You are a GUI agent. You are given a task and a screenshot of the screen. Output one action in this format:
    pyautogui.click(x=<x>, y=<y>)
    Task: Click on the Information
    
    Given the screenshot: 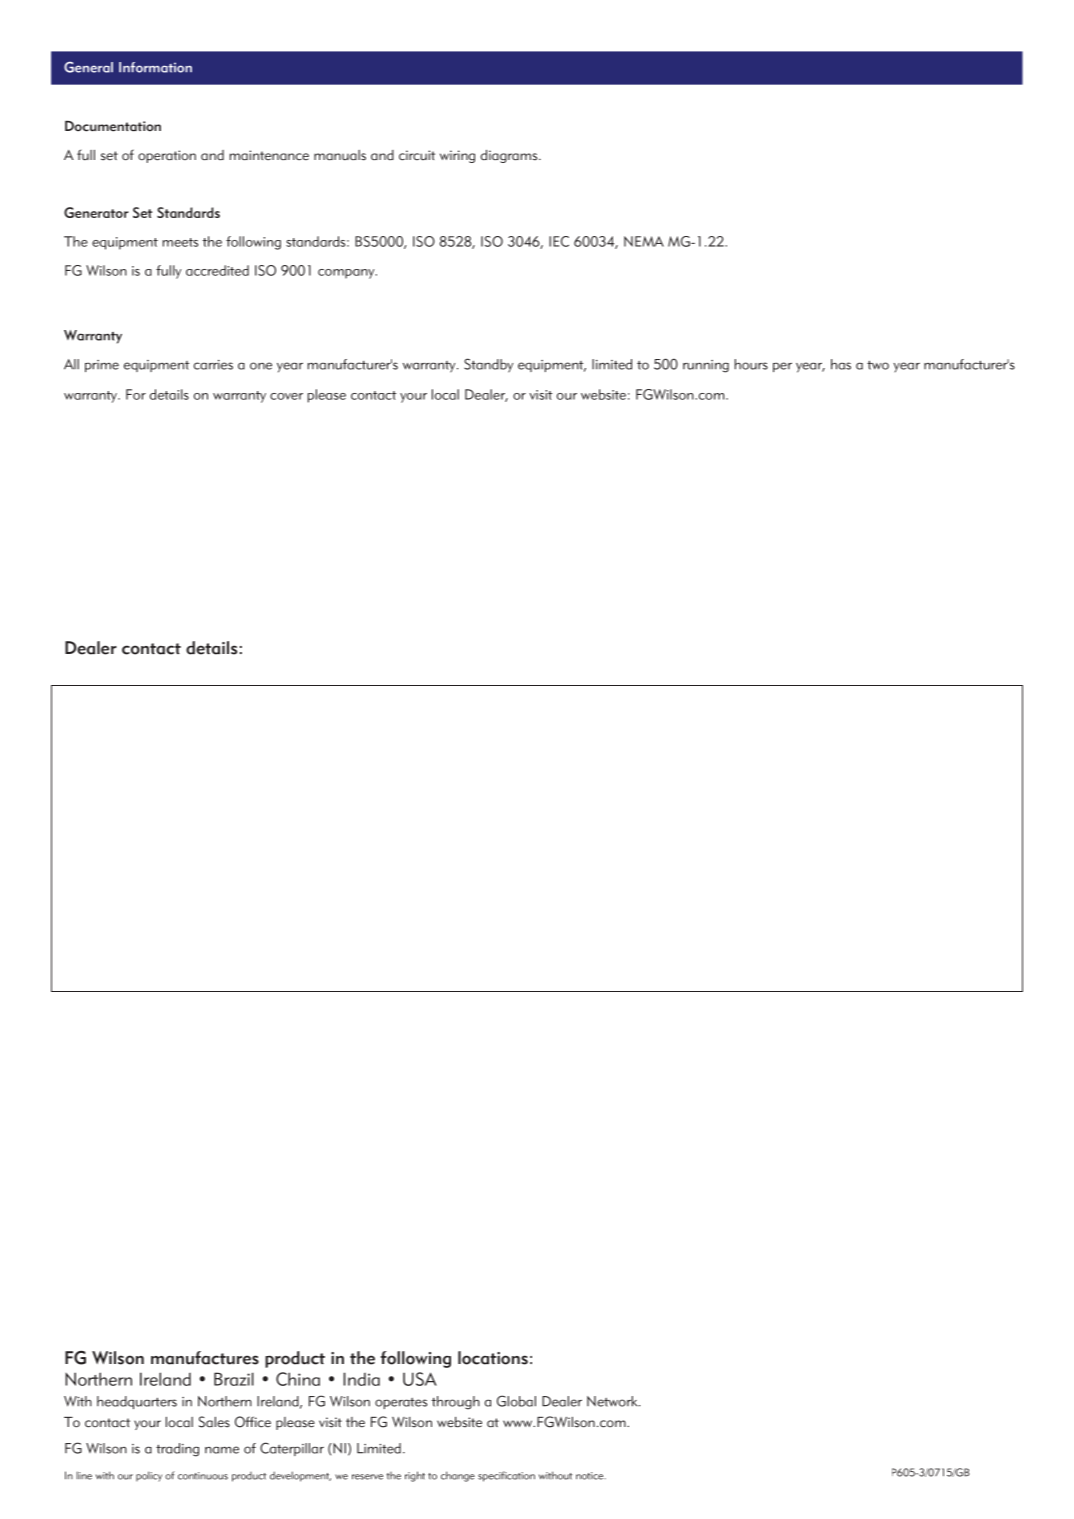 What is the action you would take?
    pyautogui.click(x=155, y=67)
